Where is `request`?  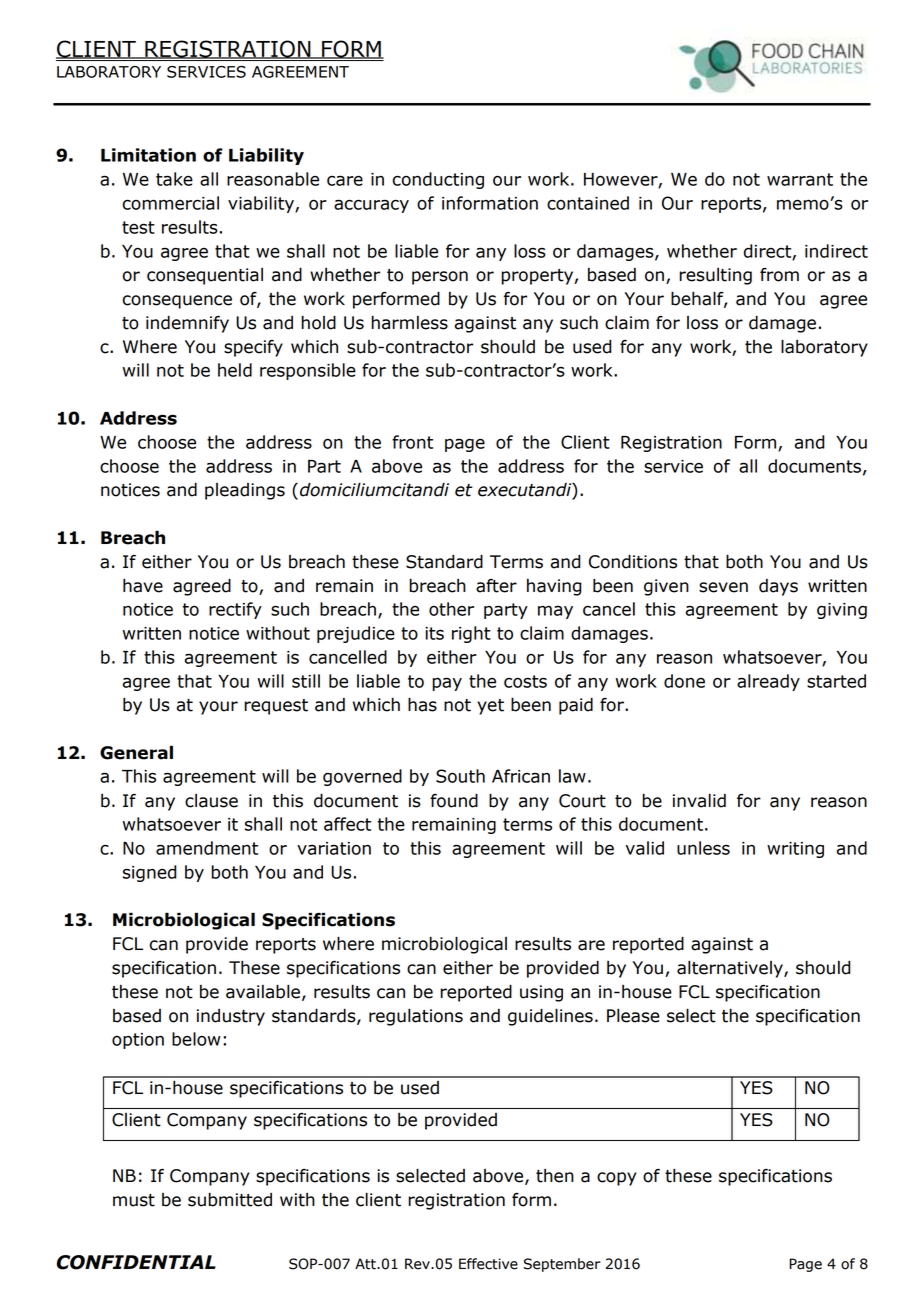 request is located at coordinates (276, 707).
